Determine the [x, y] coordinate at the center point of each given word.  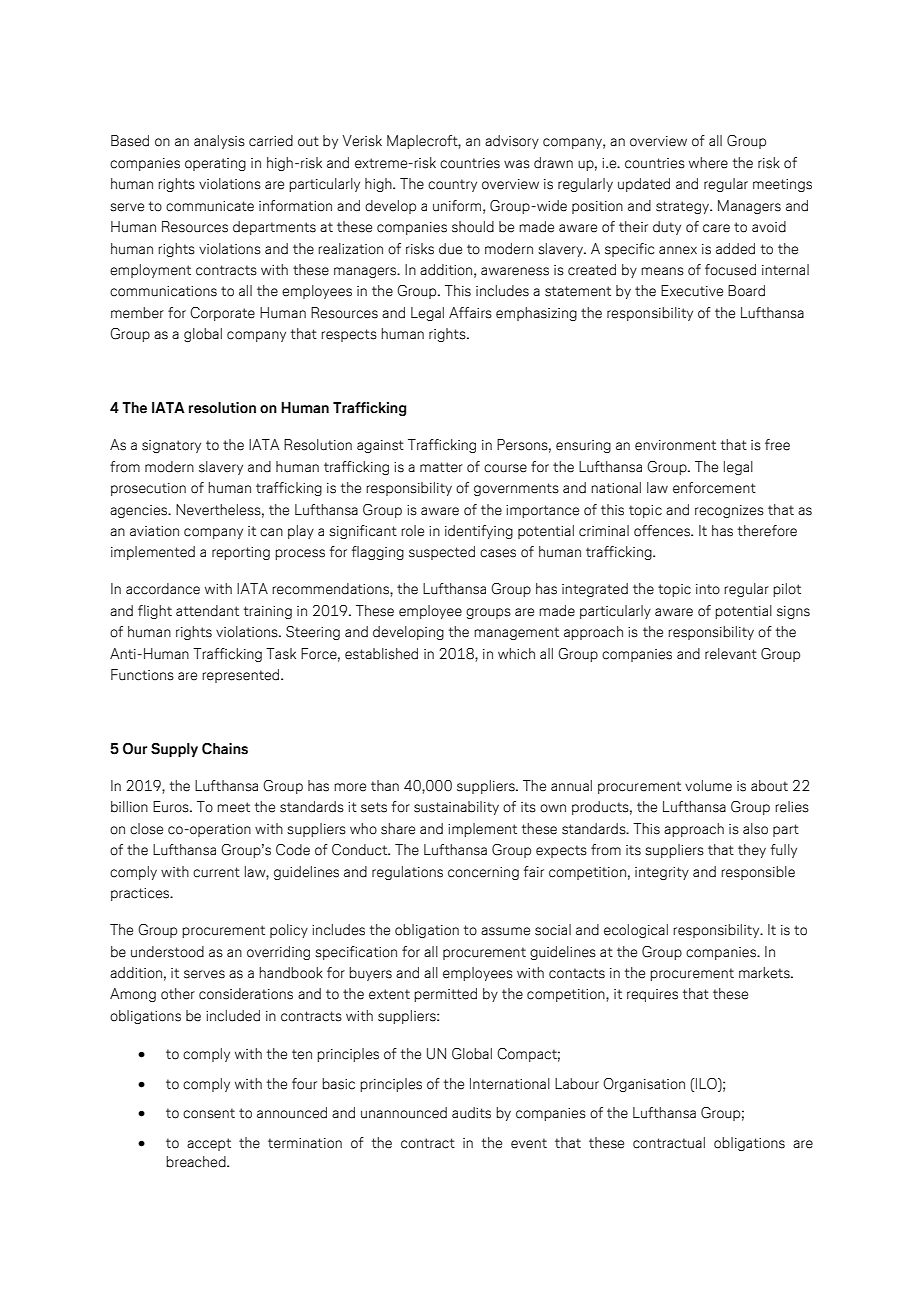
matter [441, 467]
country [452, 185]
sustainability [456, 808]
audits [471, 1113]
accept [209, 1144]
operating [215, 164]
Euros [172, 807]
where [708, 163]
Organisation [644, 1085]
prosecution [148, 489]
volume [708, 786]
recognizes [729, 511]
